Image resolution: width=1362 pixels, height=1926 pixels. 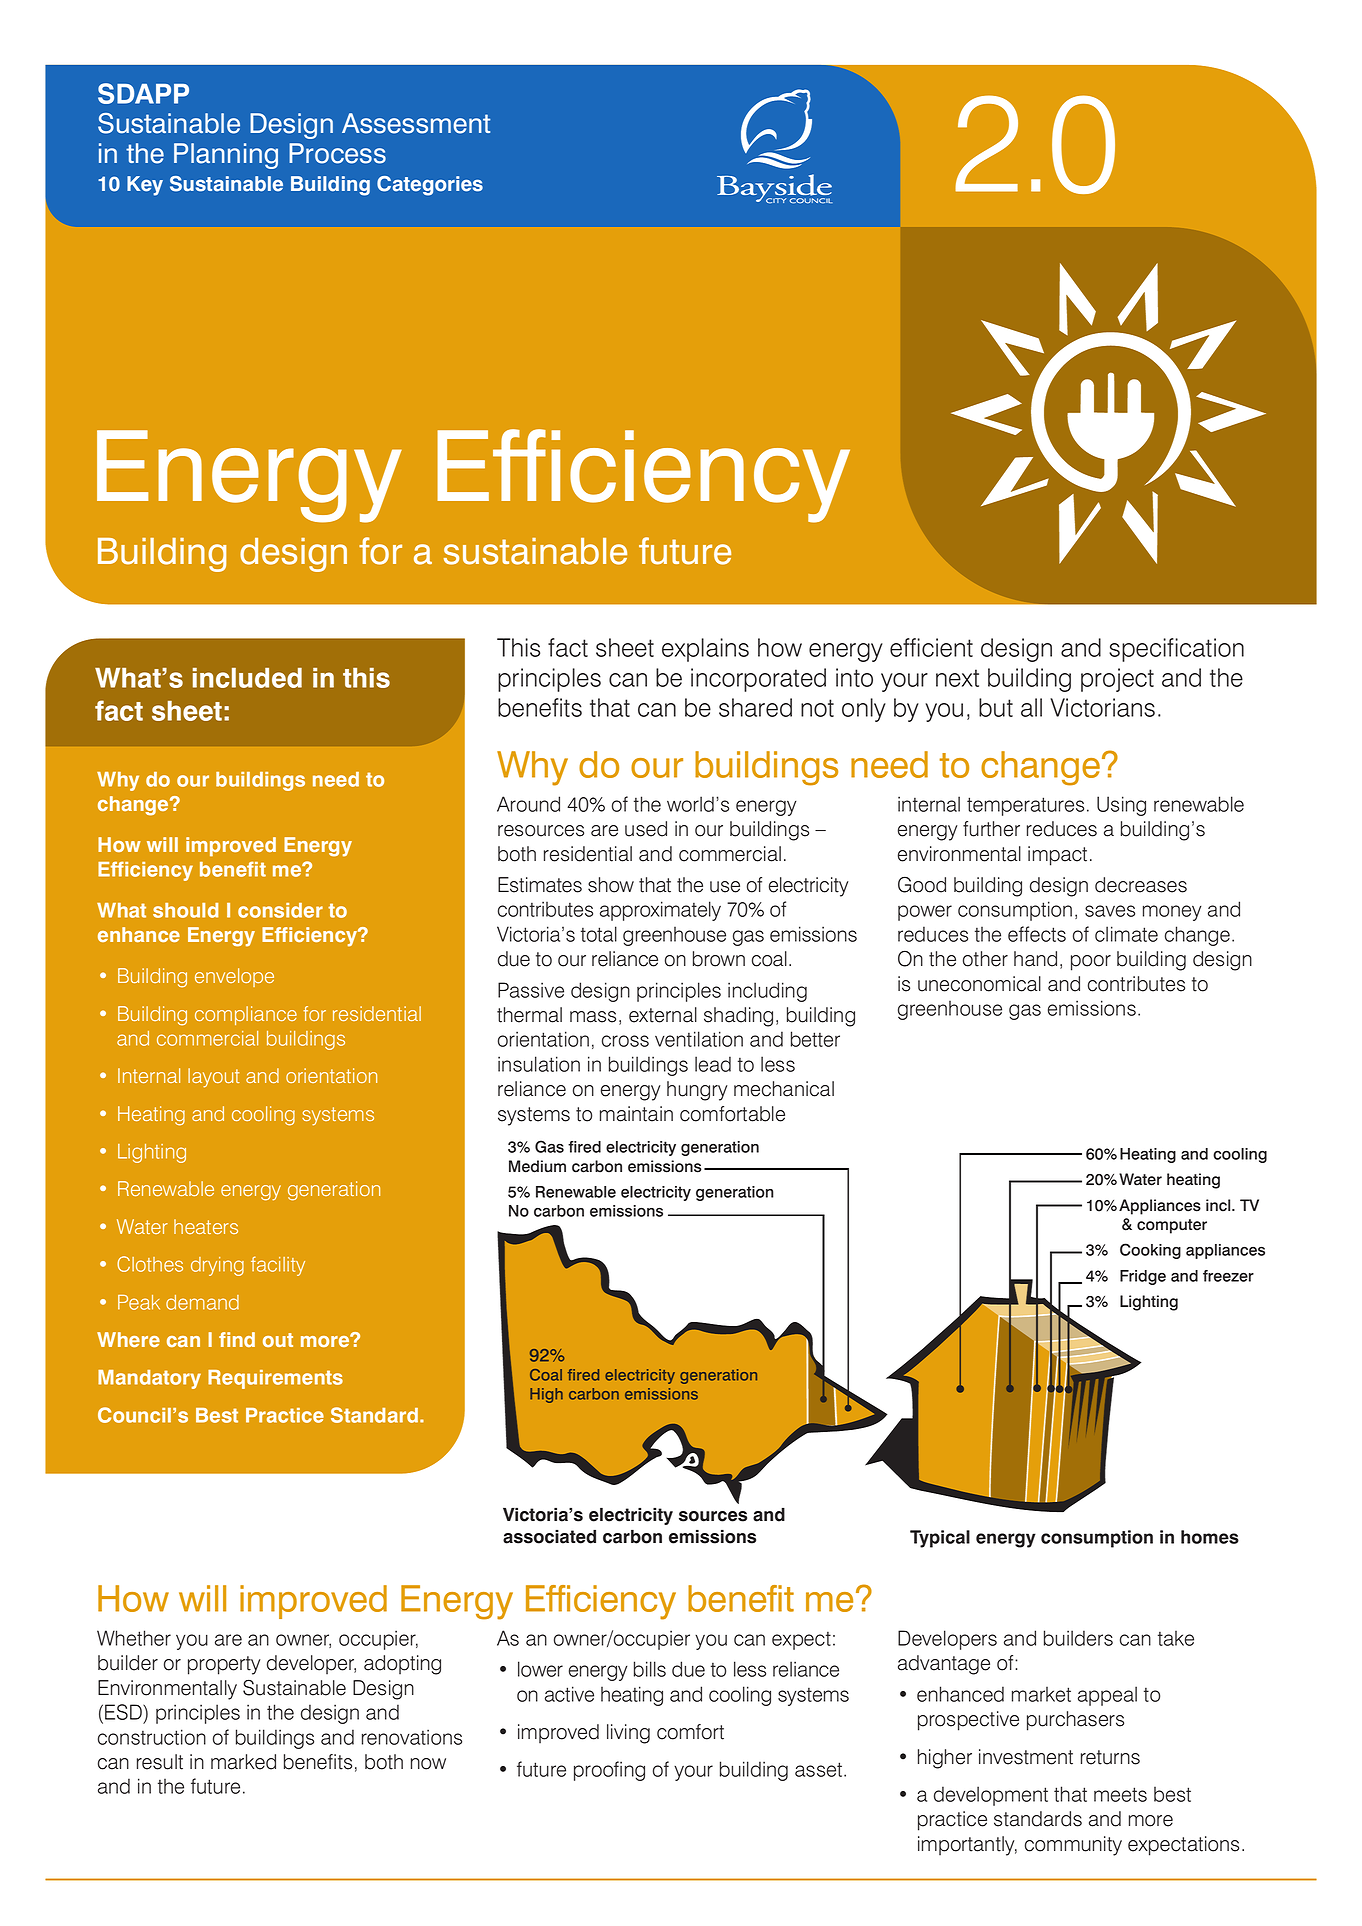 I want to click on Medium, so click(x=537, y=1166).
